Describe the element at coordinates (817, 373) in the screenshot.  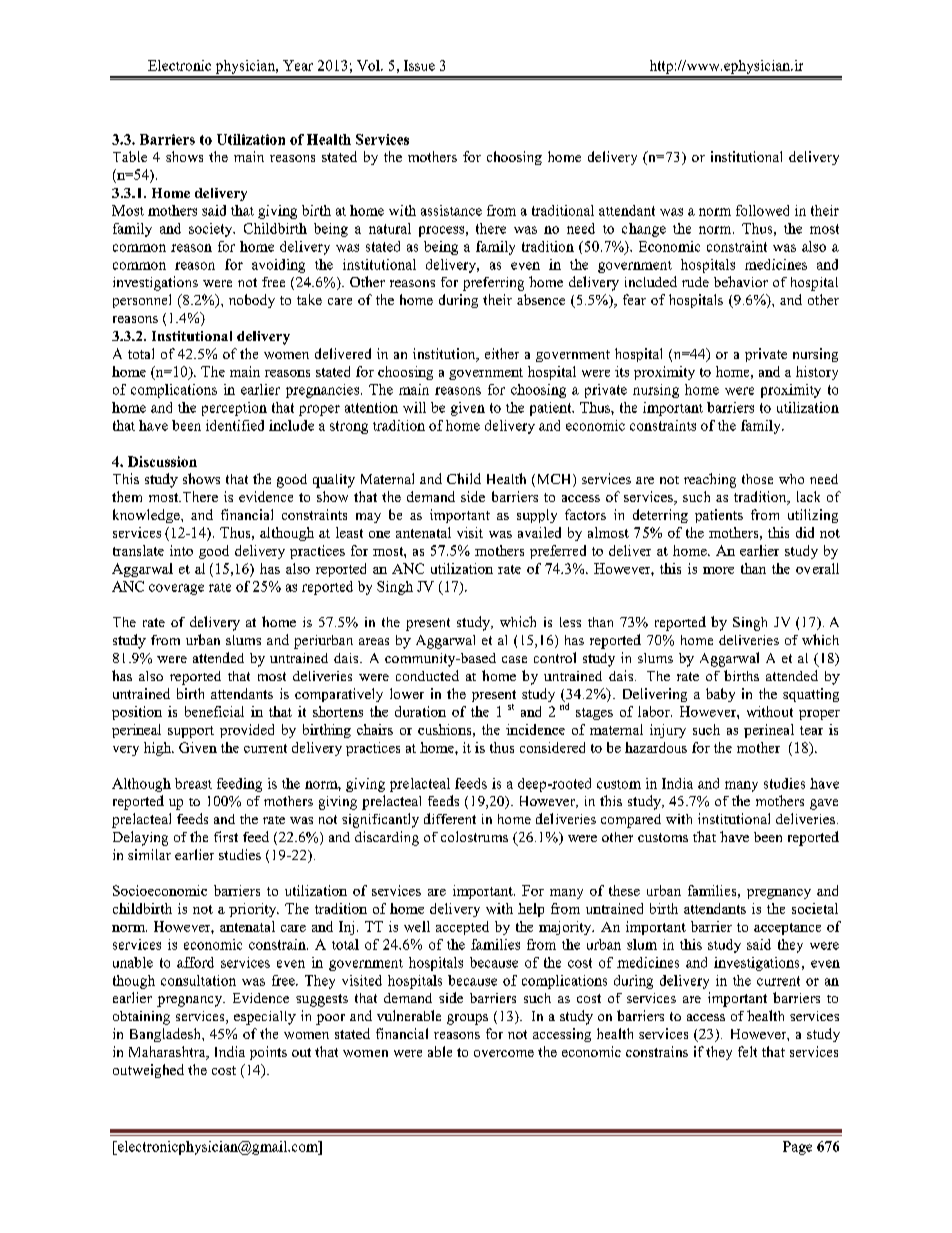
I see `history` at that location.
